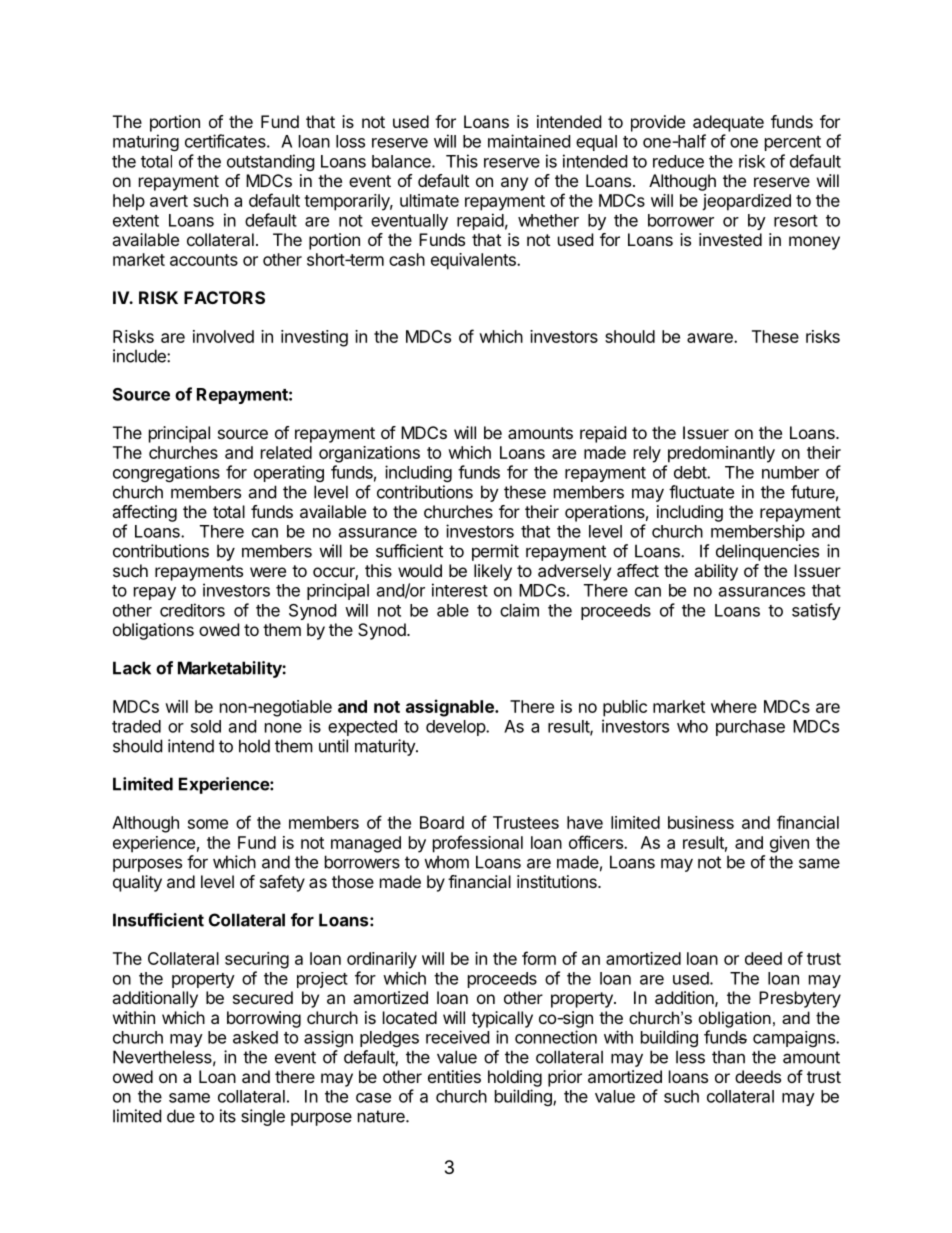 The width and height of the screenshot is (952, 1233). Describe the element at coordinates (166, 474) in the screenshot. I see `congregations` at that location.
